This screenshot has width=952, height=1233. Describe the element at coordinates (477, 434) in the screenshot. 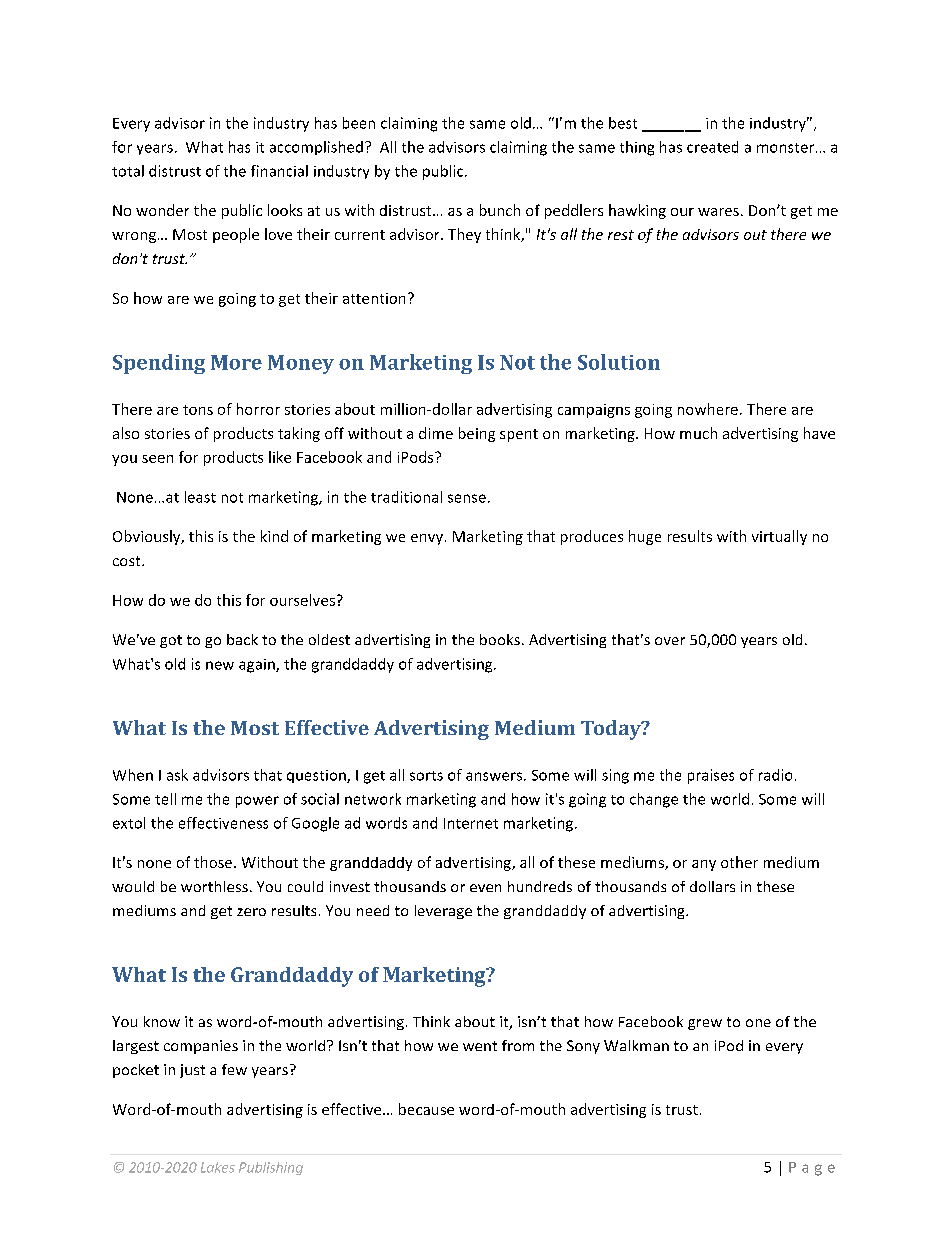

I see `being` at that location.
